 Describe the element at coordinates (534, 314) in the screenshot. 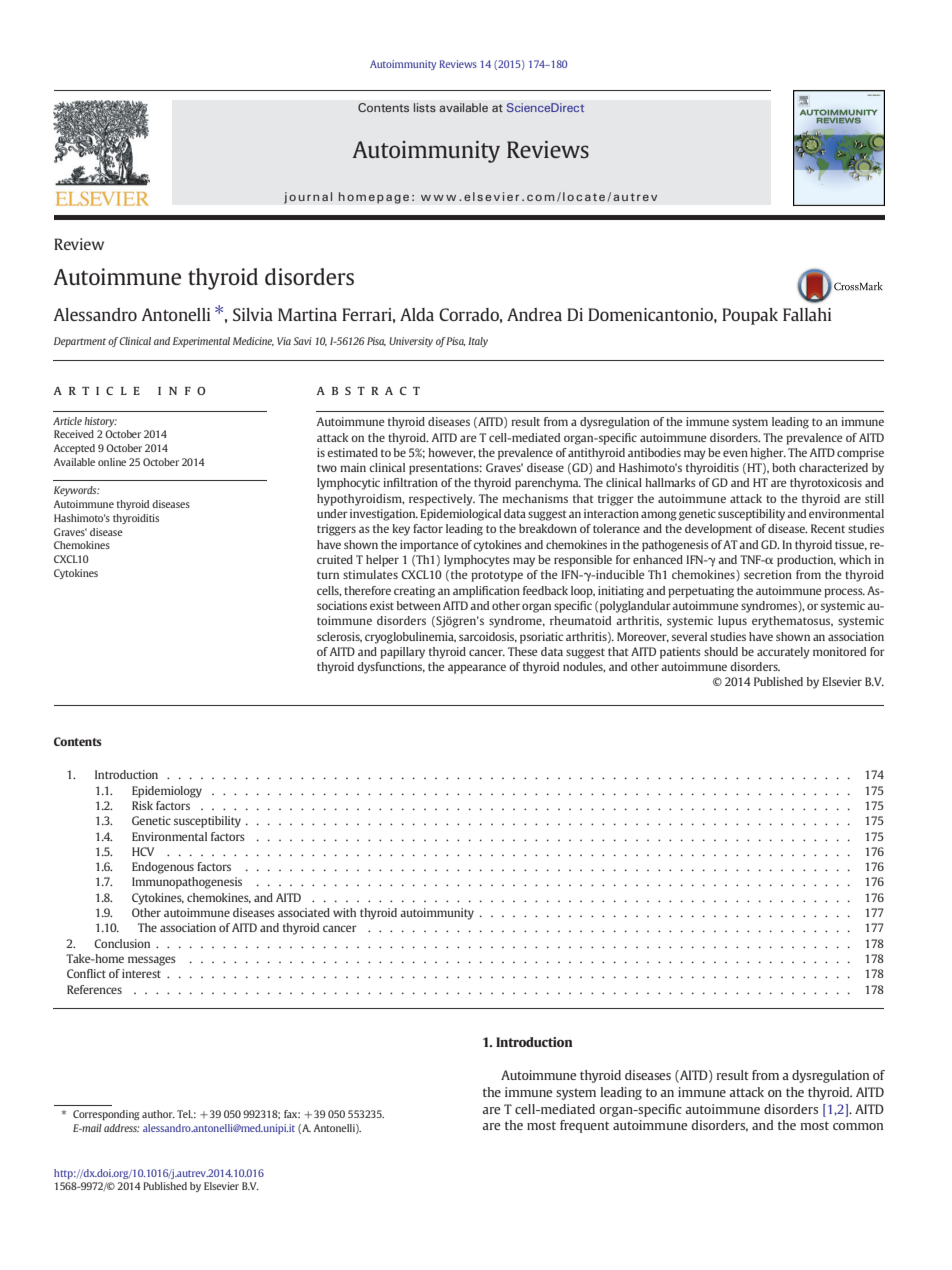

I see `Andrea` at that location.
